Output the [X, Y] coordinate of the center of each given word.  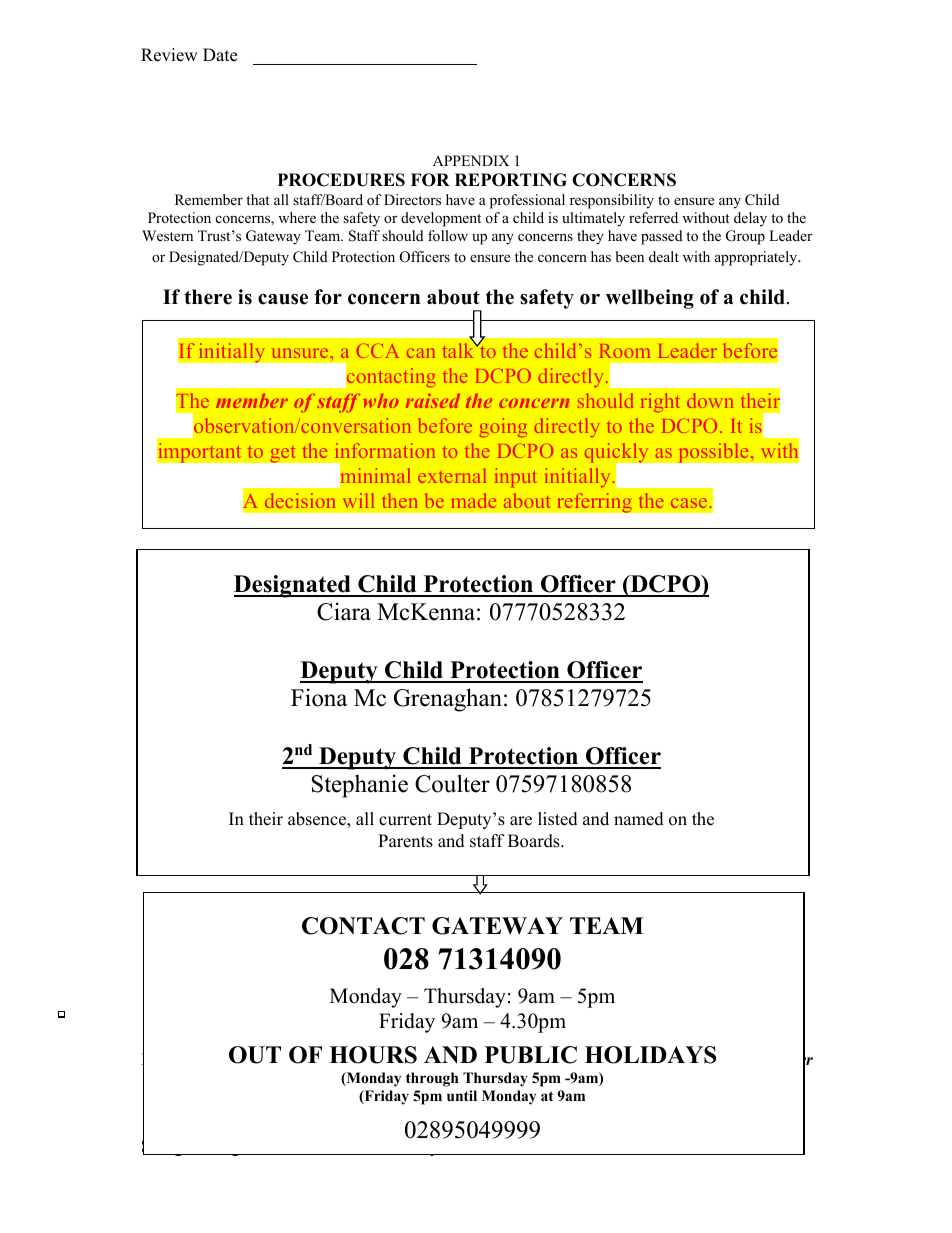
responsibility [612, 201]
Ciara [344, 611]
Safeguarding [192, 1146]
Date [220, 55]
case [690, 503]
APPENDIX [471, 160]
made [473, 500]
